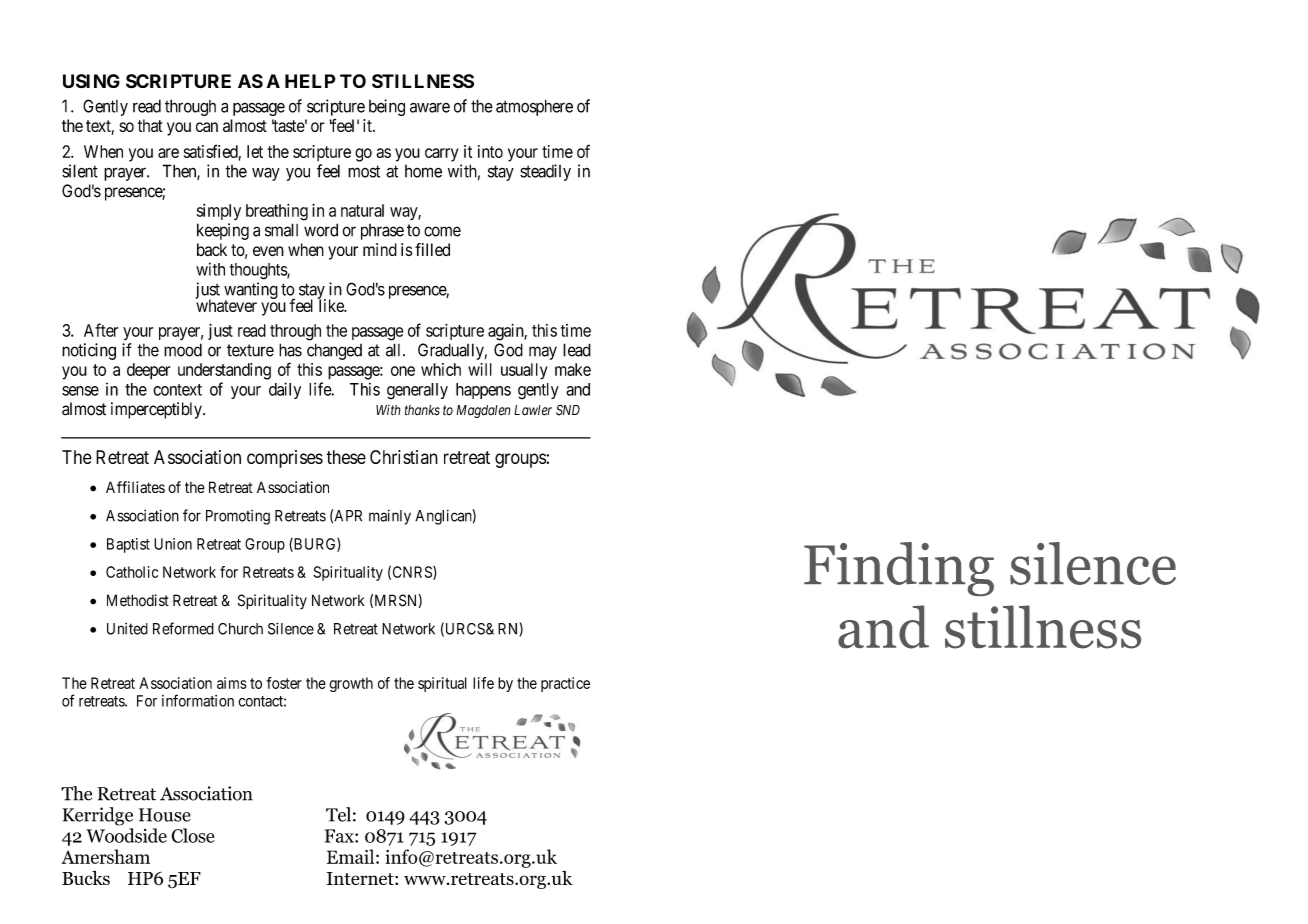  Describe the element at coordinates (899, 569) in the page. I see `Finding` at that location.
